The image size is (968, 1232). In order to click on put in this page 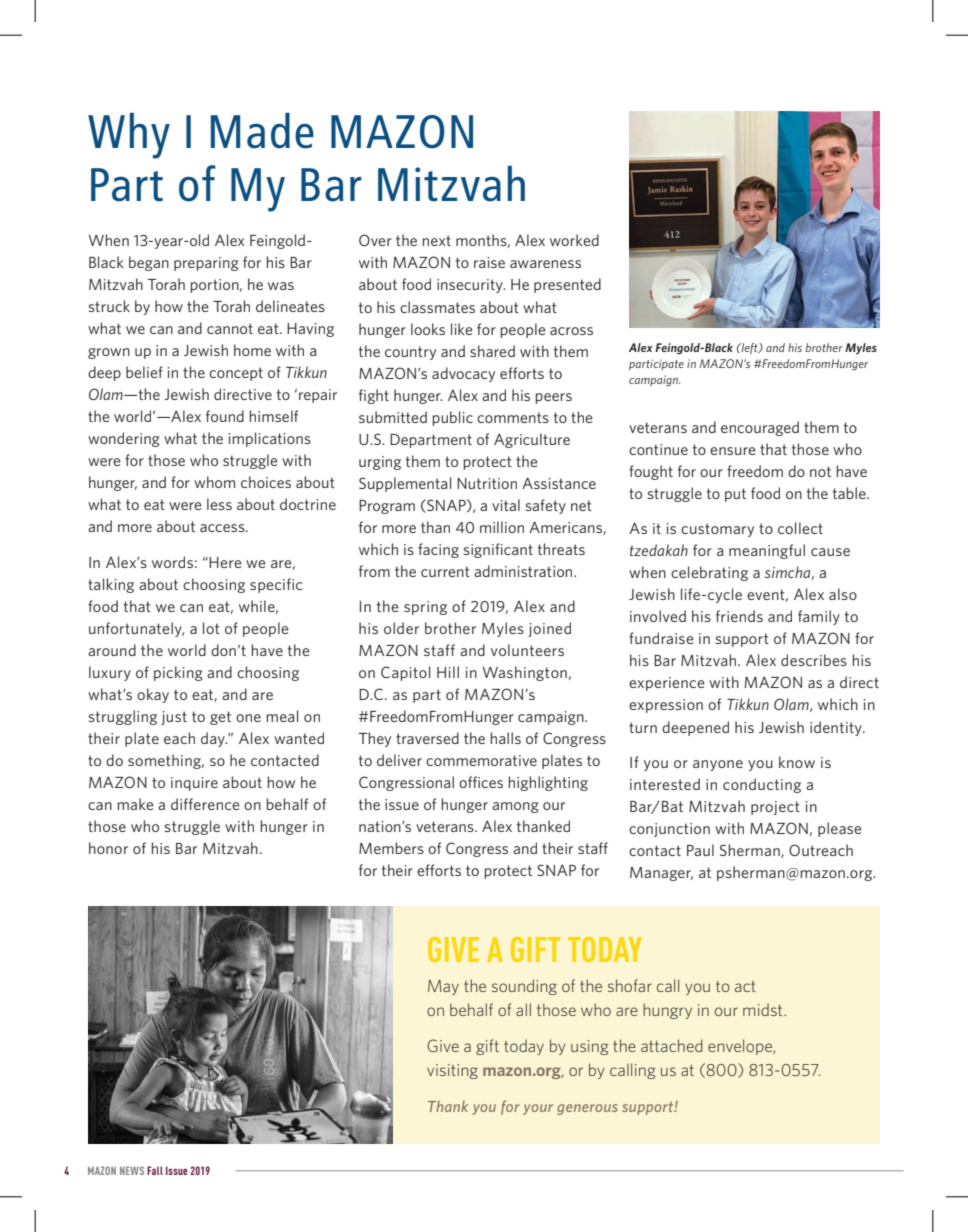, I will do `click(735, 495)`.
